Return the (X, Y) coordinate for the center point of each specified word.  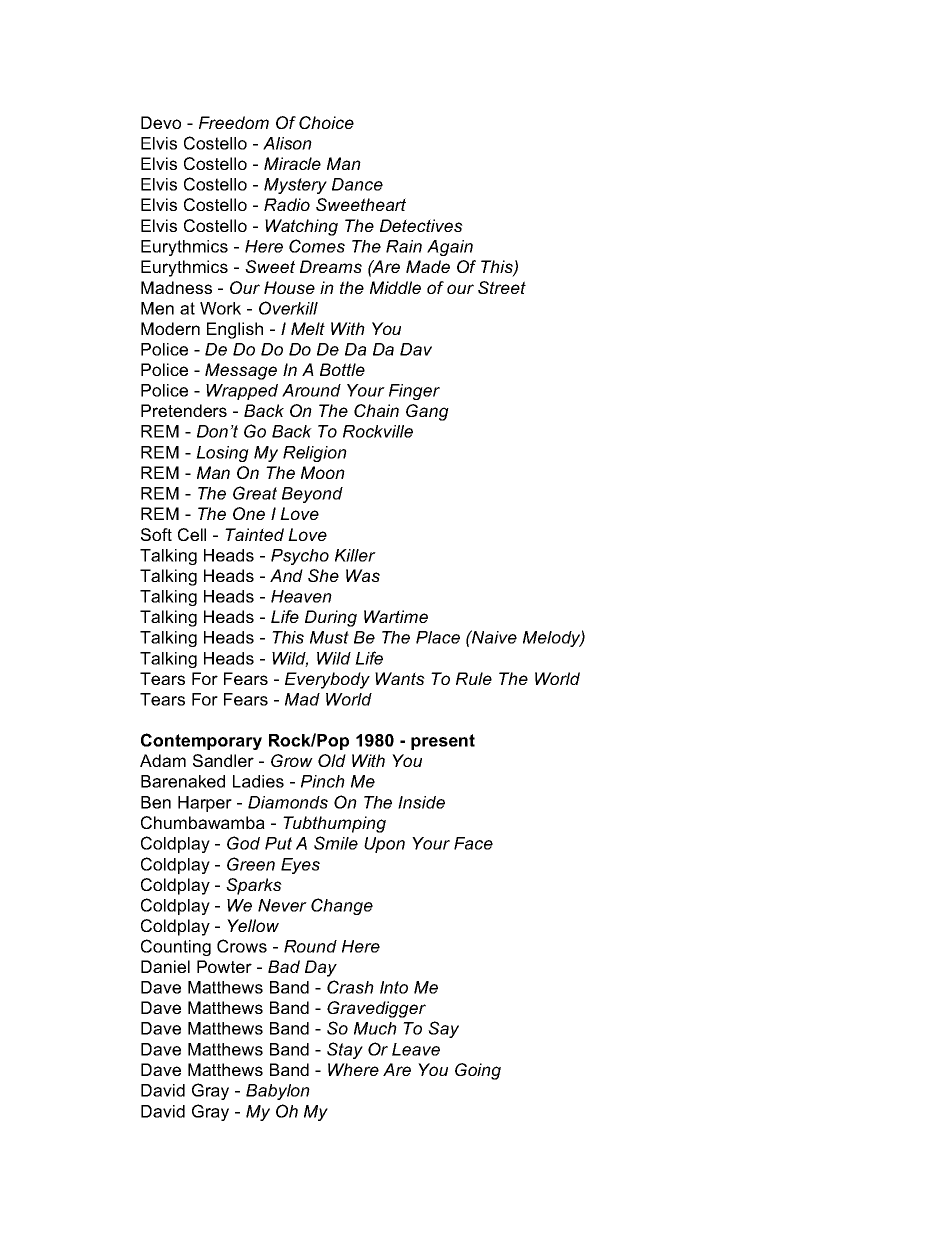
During (331, 618)
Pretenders (184, 410)
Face (473, 843)
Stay (345, 1050)
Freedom (234, 122)
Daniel (165, 966)
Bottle (342, 369)
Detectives (421, 225)
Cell (192, 534)
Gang (427, 412)
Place (438, 637)
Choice (326, 122)
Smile (336, 843)
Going (478, 1071)
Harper (205, 804)
